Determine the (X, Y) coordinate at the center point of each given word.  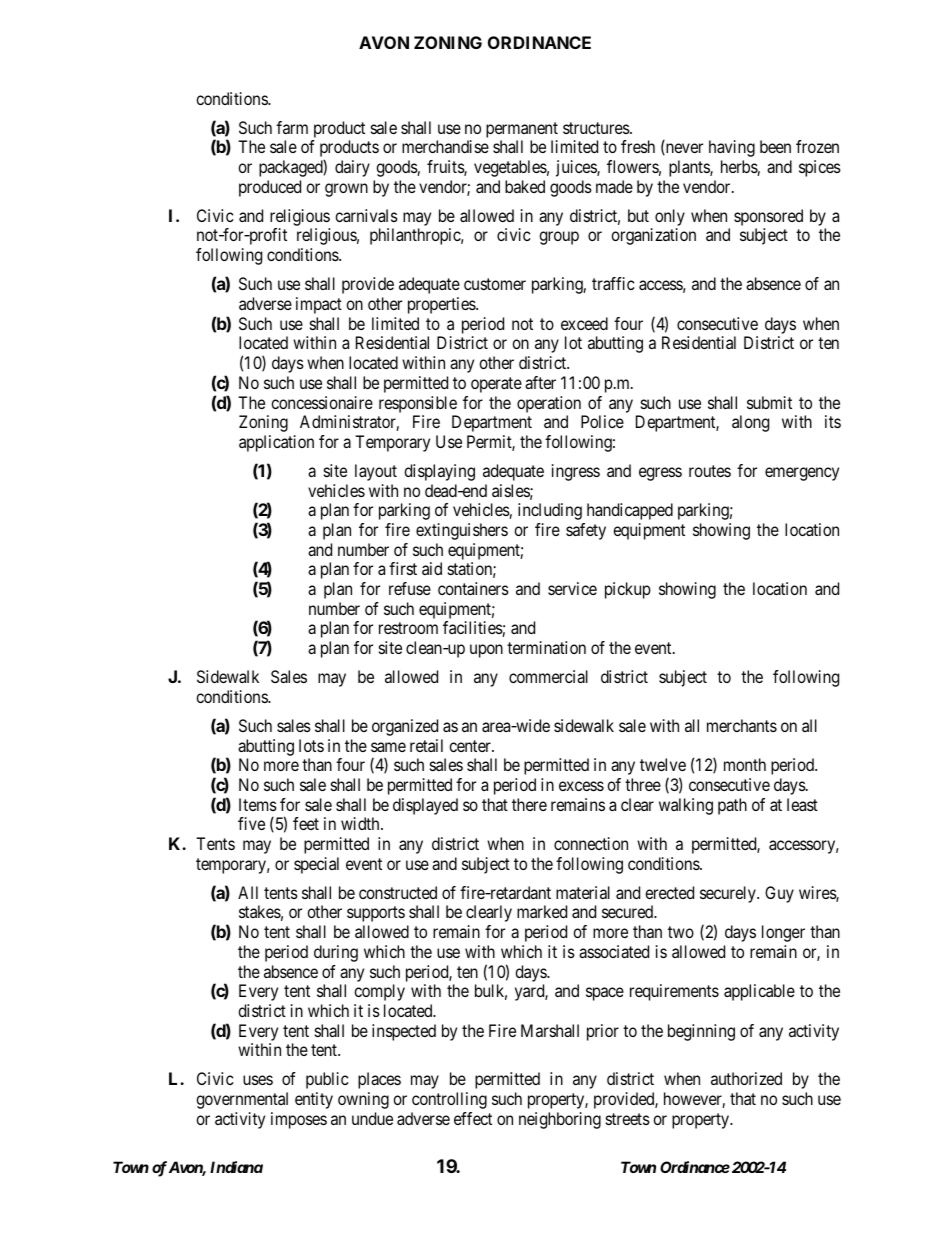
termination (546, 647)
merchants (742, 725)
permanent (522, 130)
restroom (408, 628)
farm (292, 127)
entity (314, 1100)
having (732, 148)
